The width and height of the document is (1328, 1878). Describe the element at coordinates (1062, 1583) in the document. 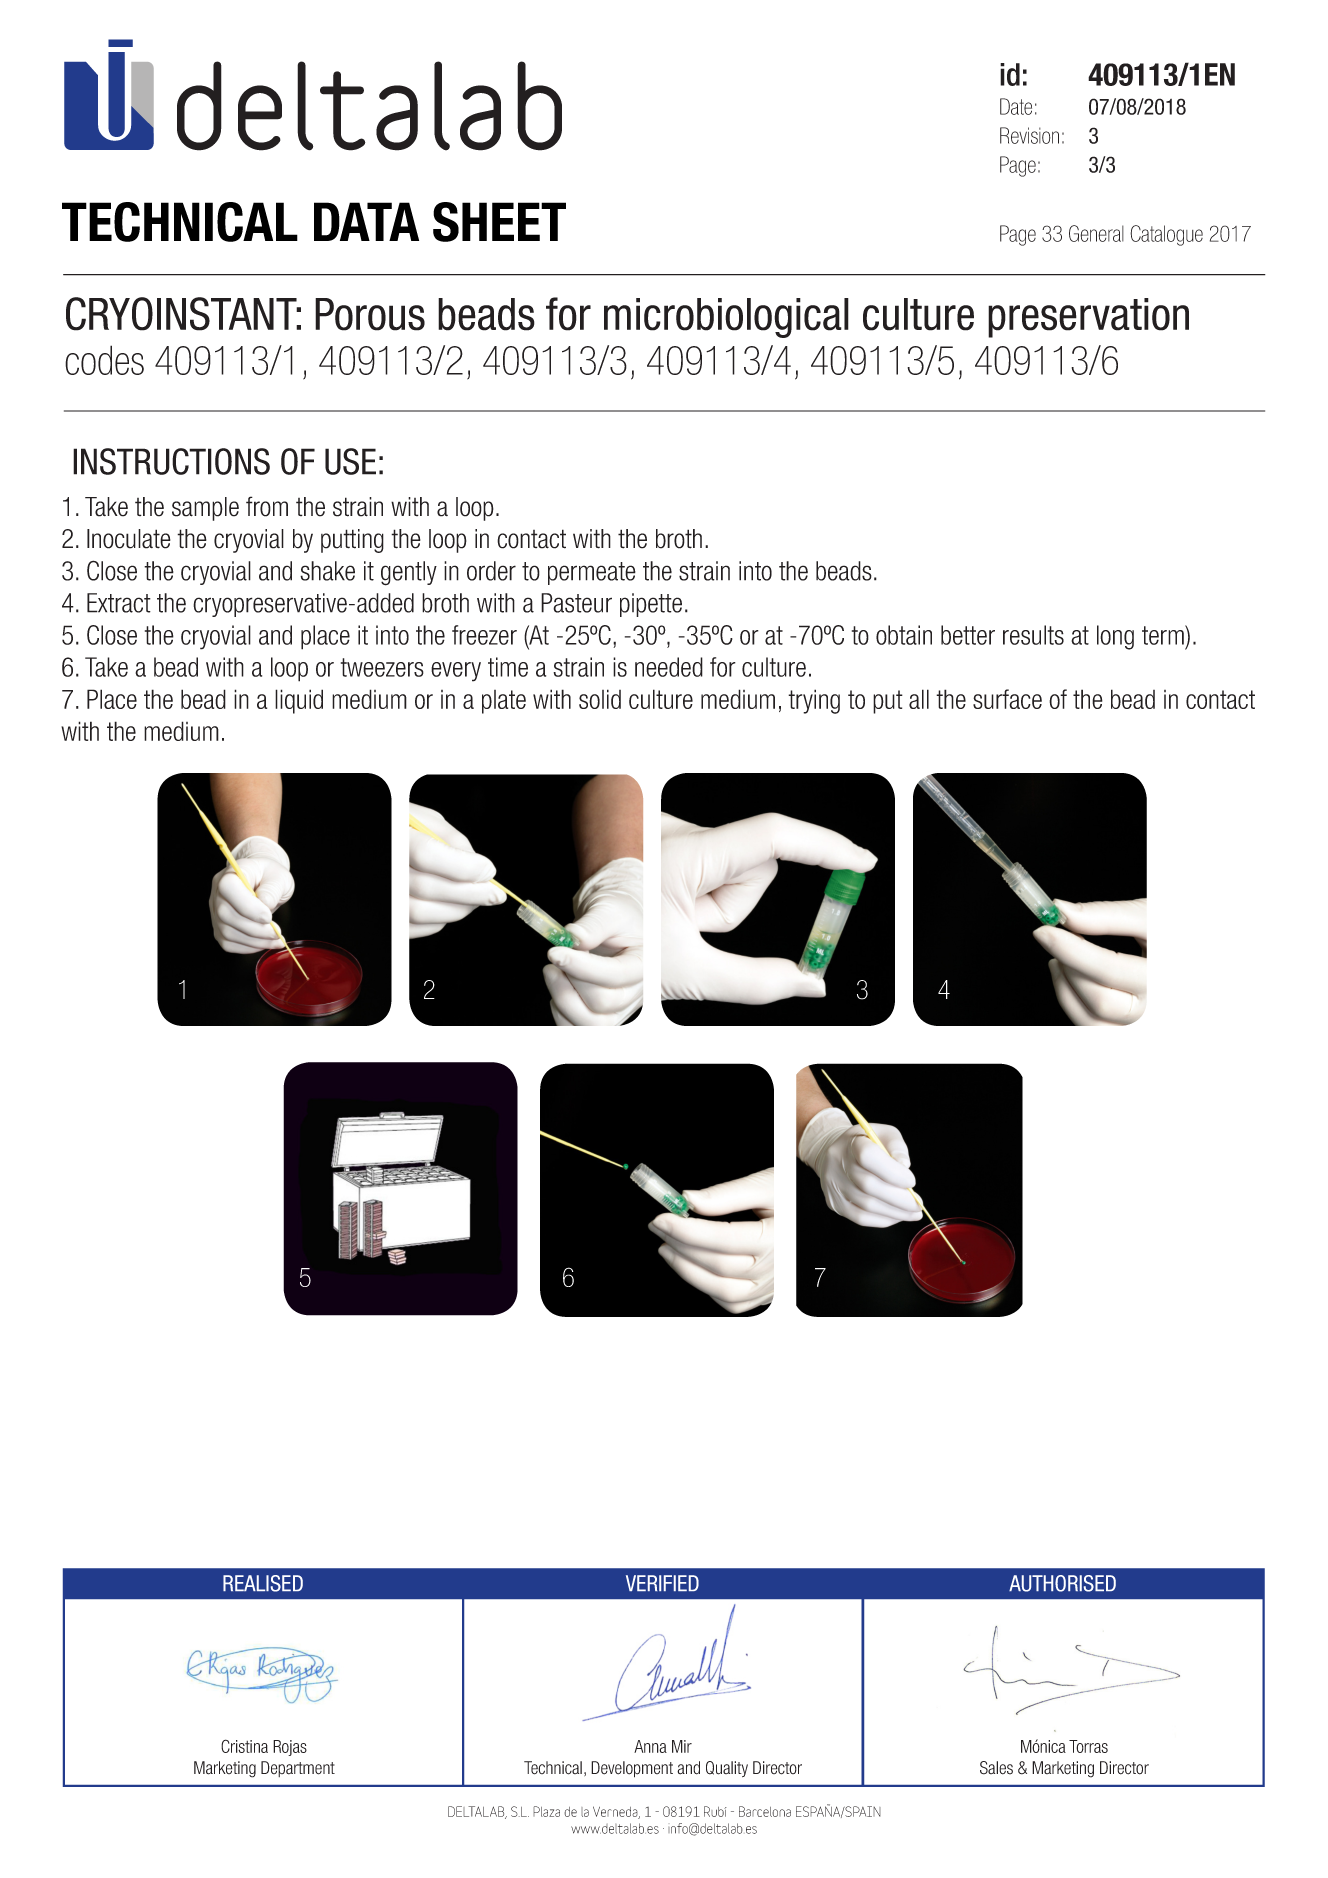

I see `AUTHORISED` at that location.
